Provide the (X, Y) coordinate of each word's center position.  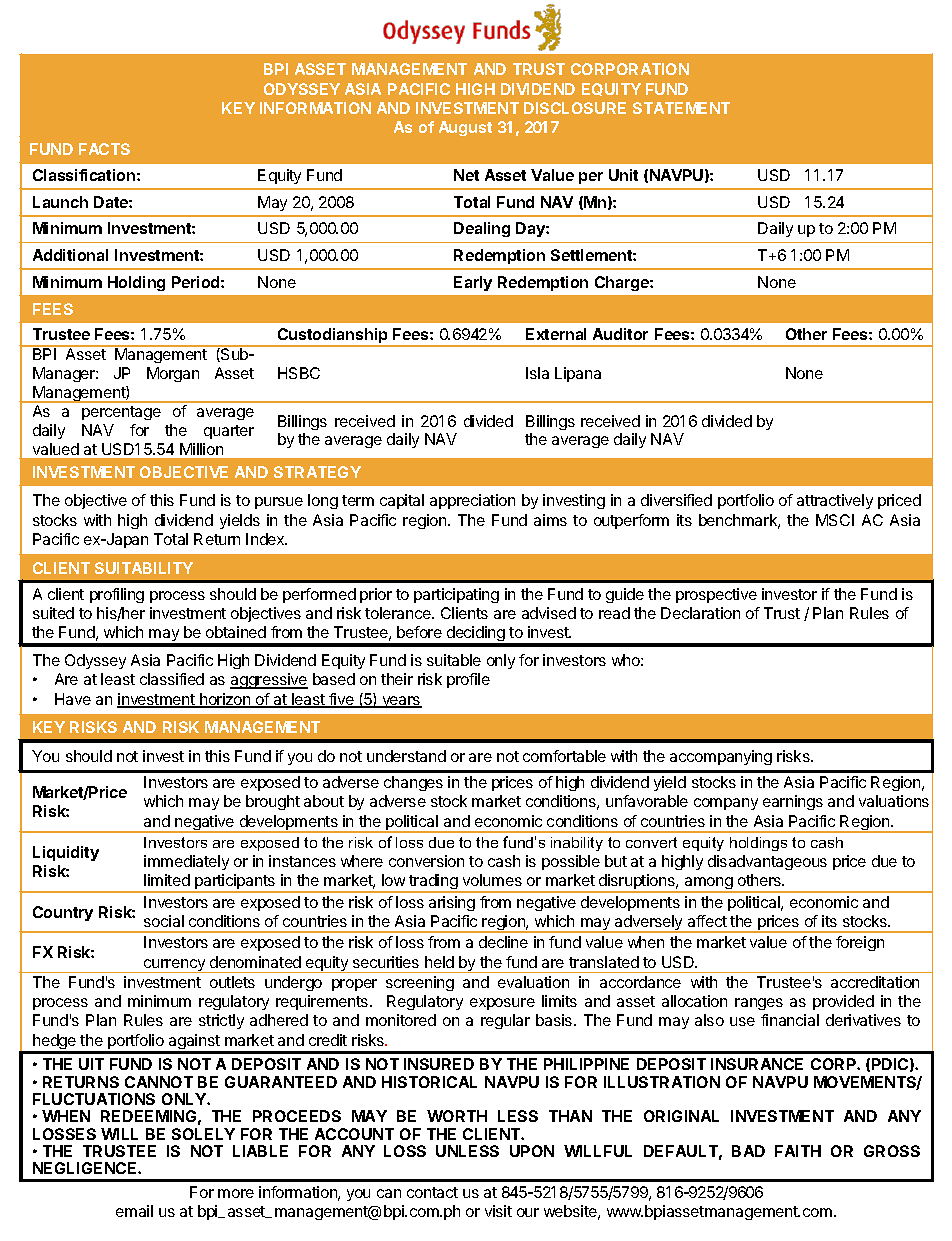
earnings (793, 802)
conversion (426, 861)
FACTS (104, 149)
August (465, 128)
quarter (229, 432)
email (134, 1211)
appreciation (472, 501)
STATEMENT (681, 108)
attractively (835, 501)
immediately (186, 862)
